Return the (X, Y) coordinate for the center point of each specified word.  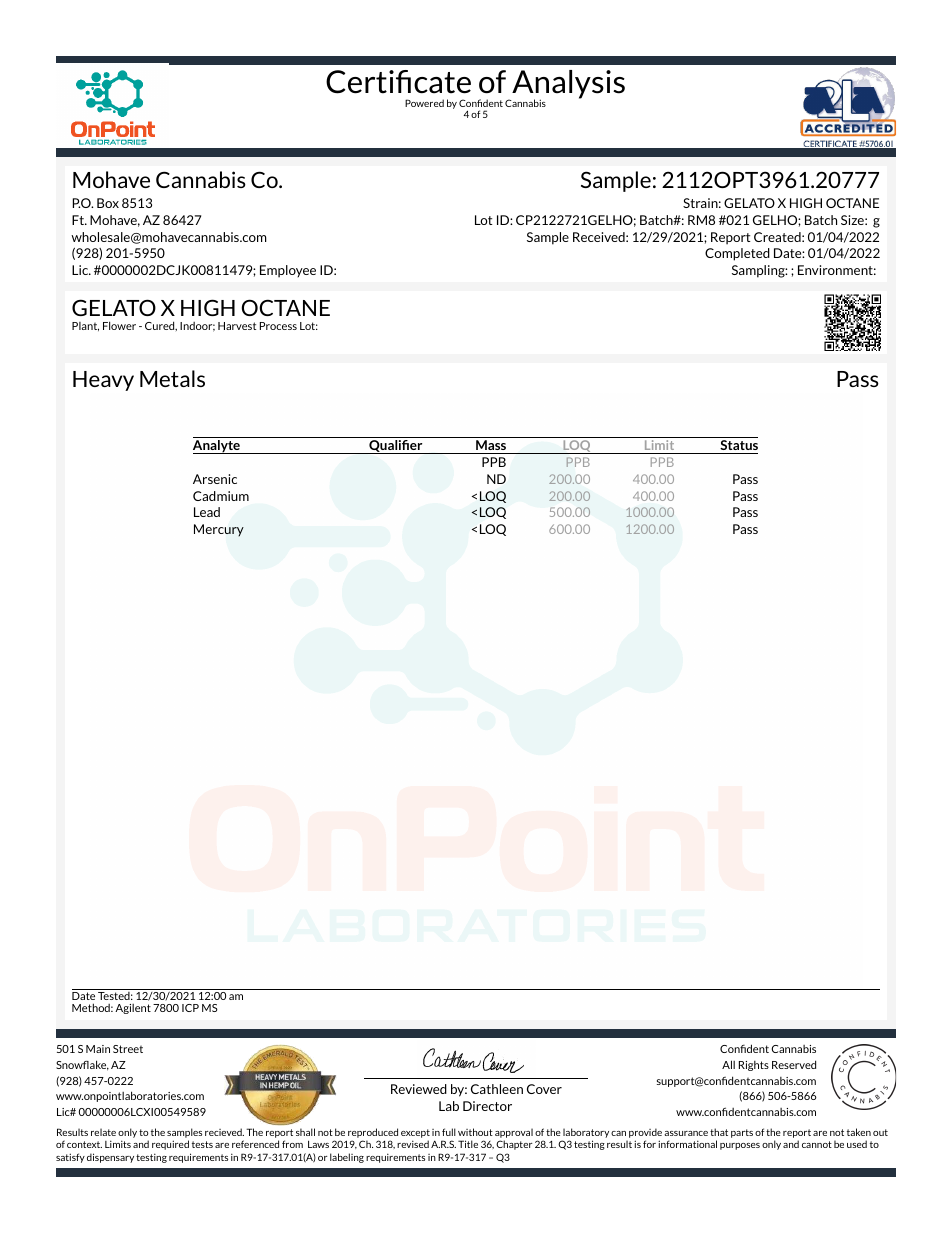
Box (108, 203)
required (170, 1145)
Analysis (567, 85)
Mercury (219, 530)
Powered (424, 103)
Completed (737, 254)
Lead (207, 512)
